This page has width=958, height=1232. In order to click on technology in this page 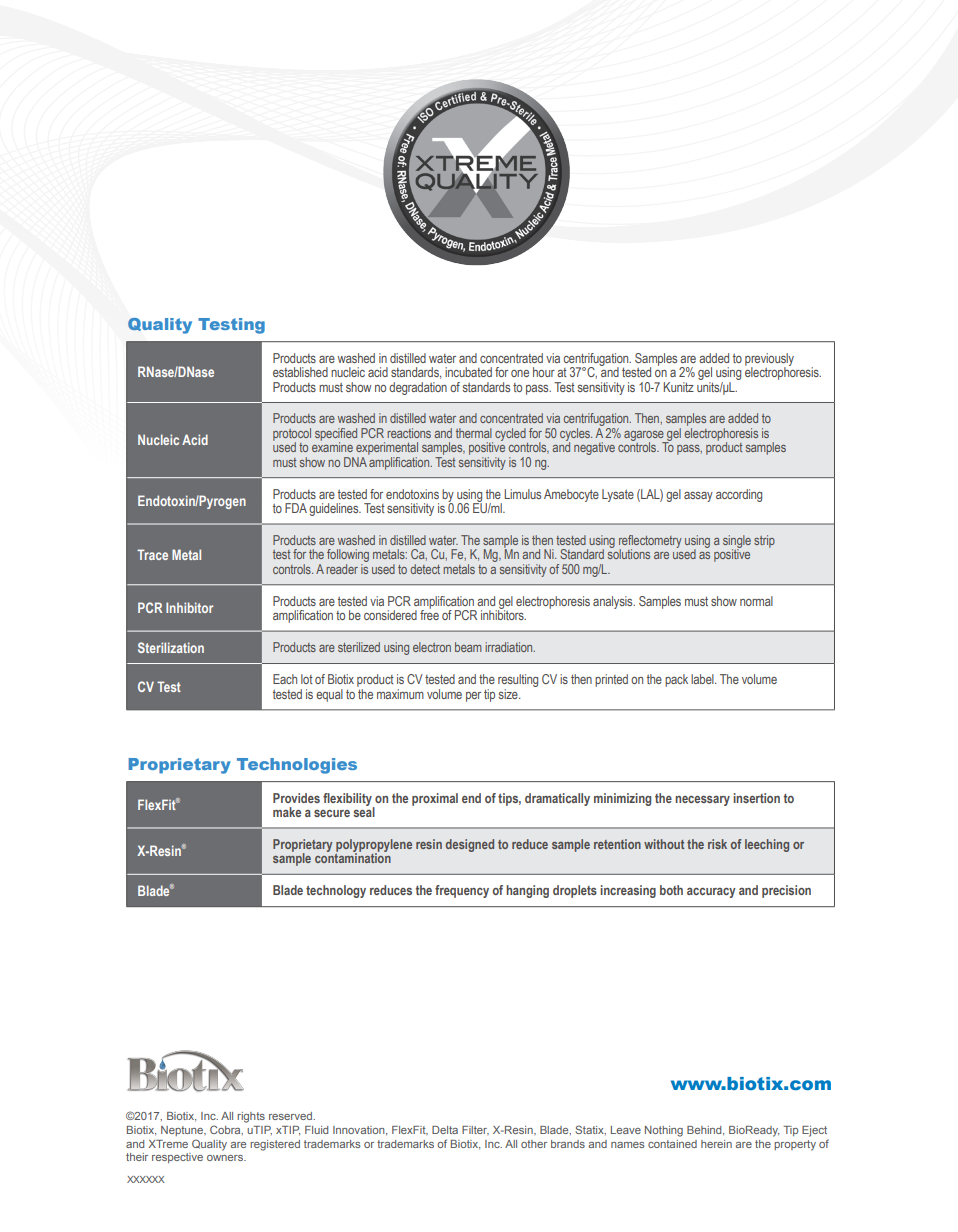, I will do `click(336, 891)`.
